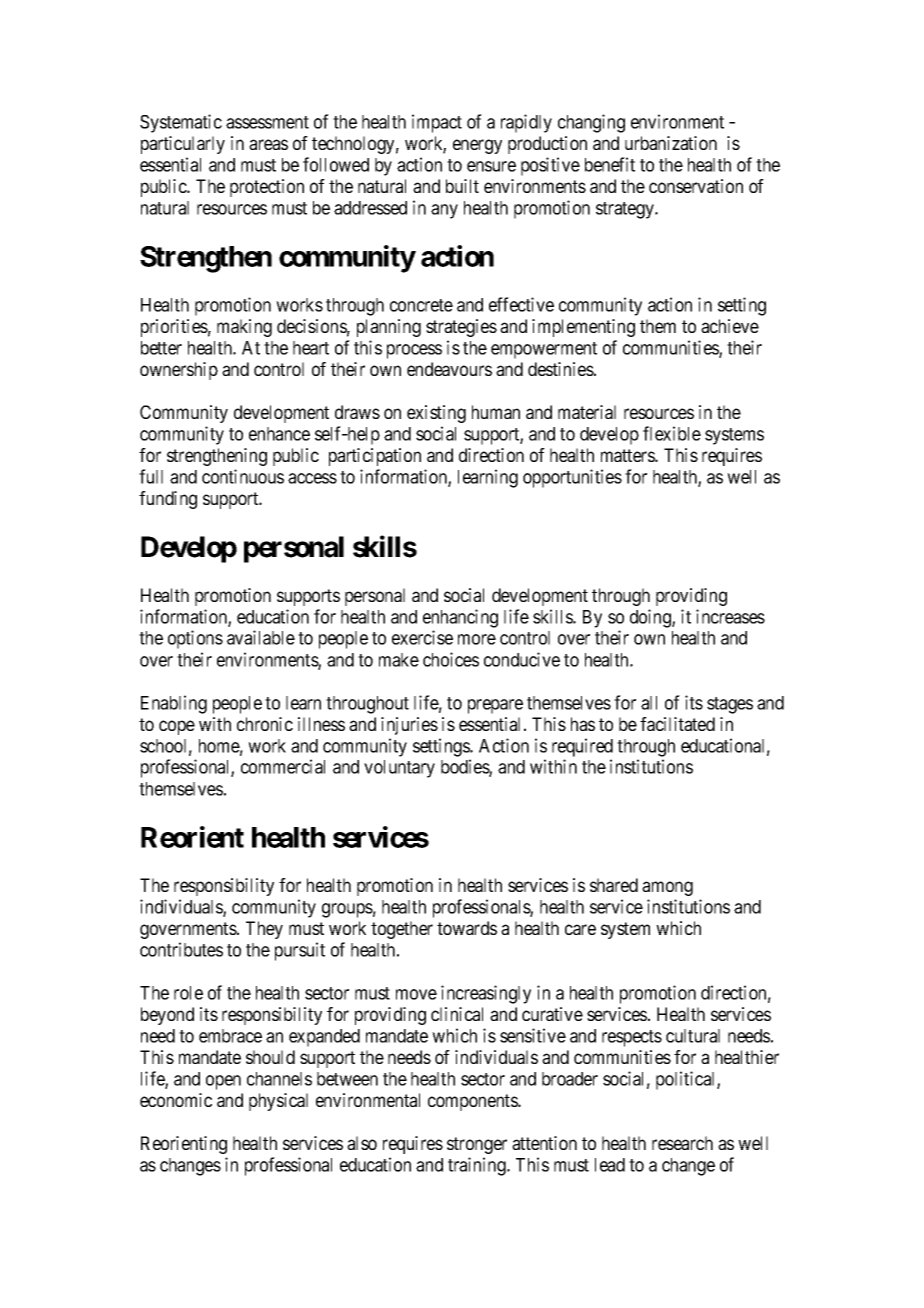 The width and height of the screenshot is (924, 1308). What do you see at coordinates (409, 726) in the screenshot?
I see `injuries` at bounding box center [409, 726].
